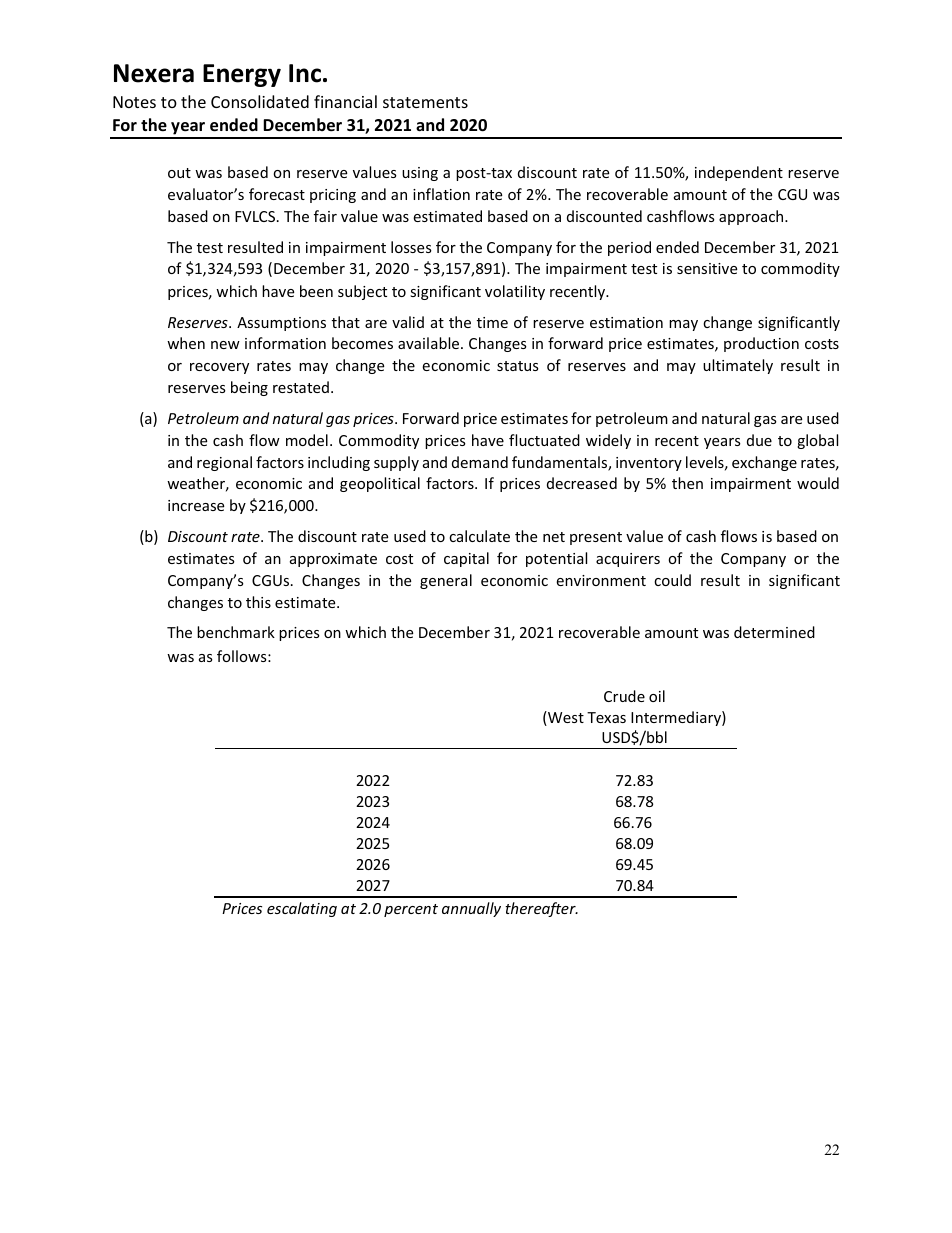  What do you see at coordinates (281, 324) in the page?
I see `Assumptions` at bounding box center [281, 324].
